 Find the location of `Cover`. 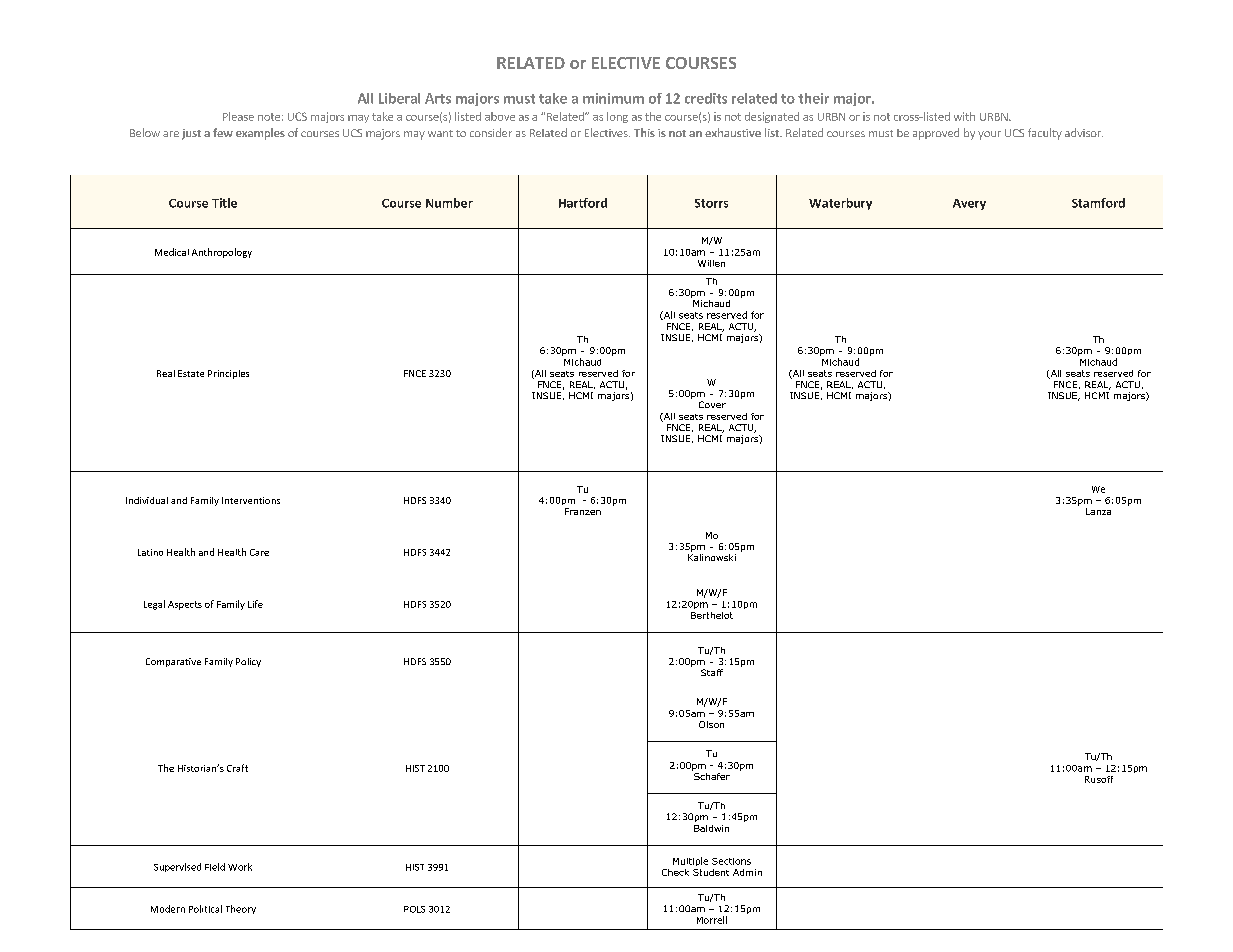

Cover is located at coordinates (712, 404).
